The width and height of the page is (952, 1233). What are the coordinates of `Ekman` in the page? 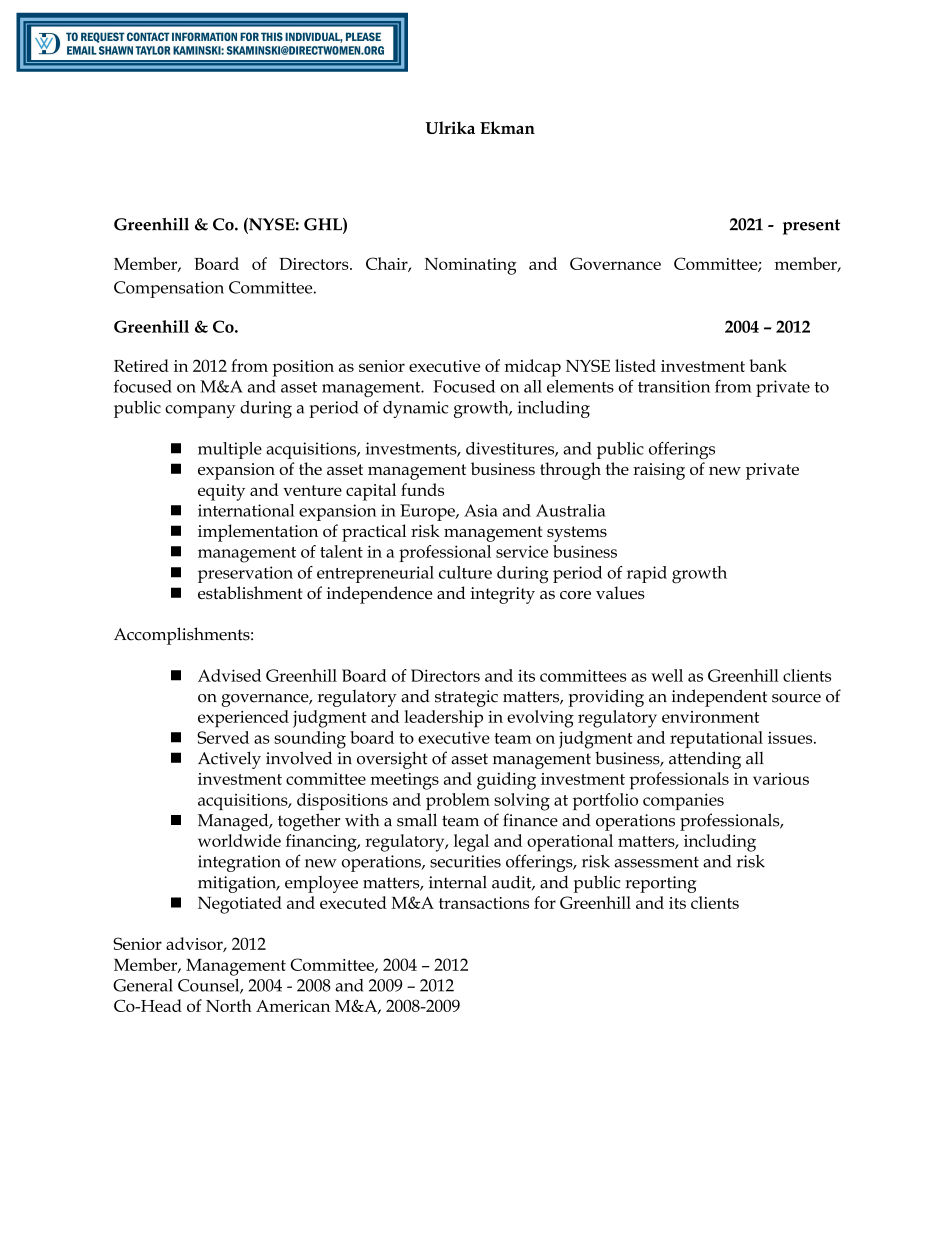 It's located at (507, 127).
